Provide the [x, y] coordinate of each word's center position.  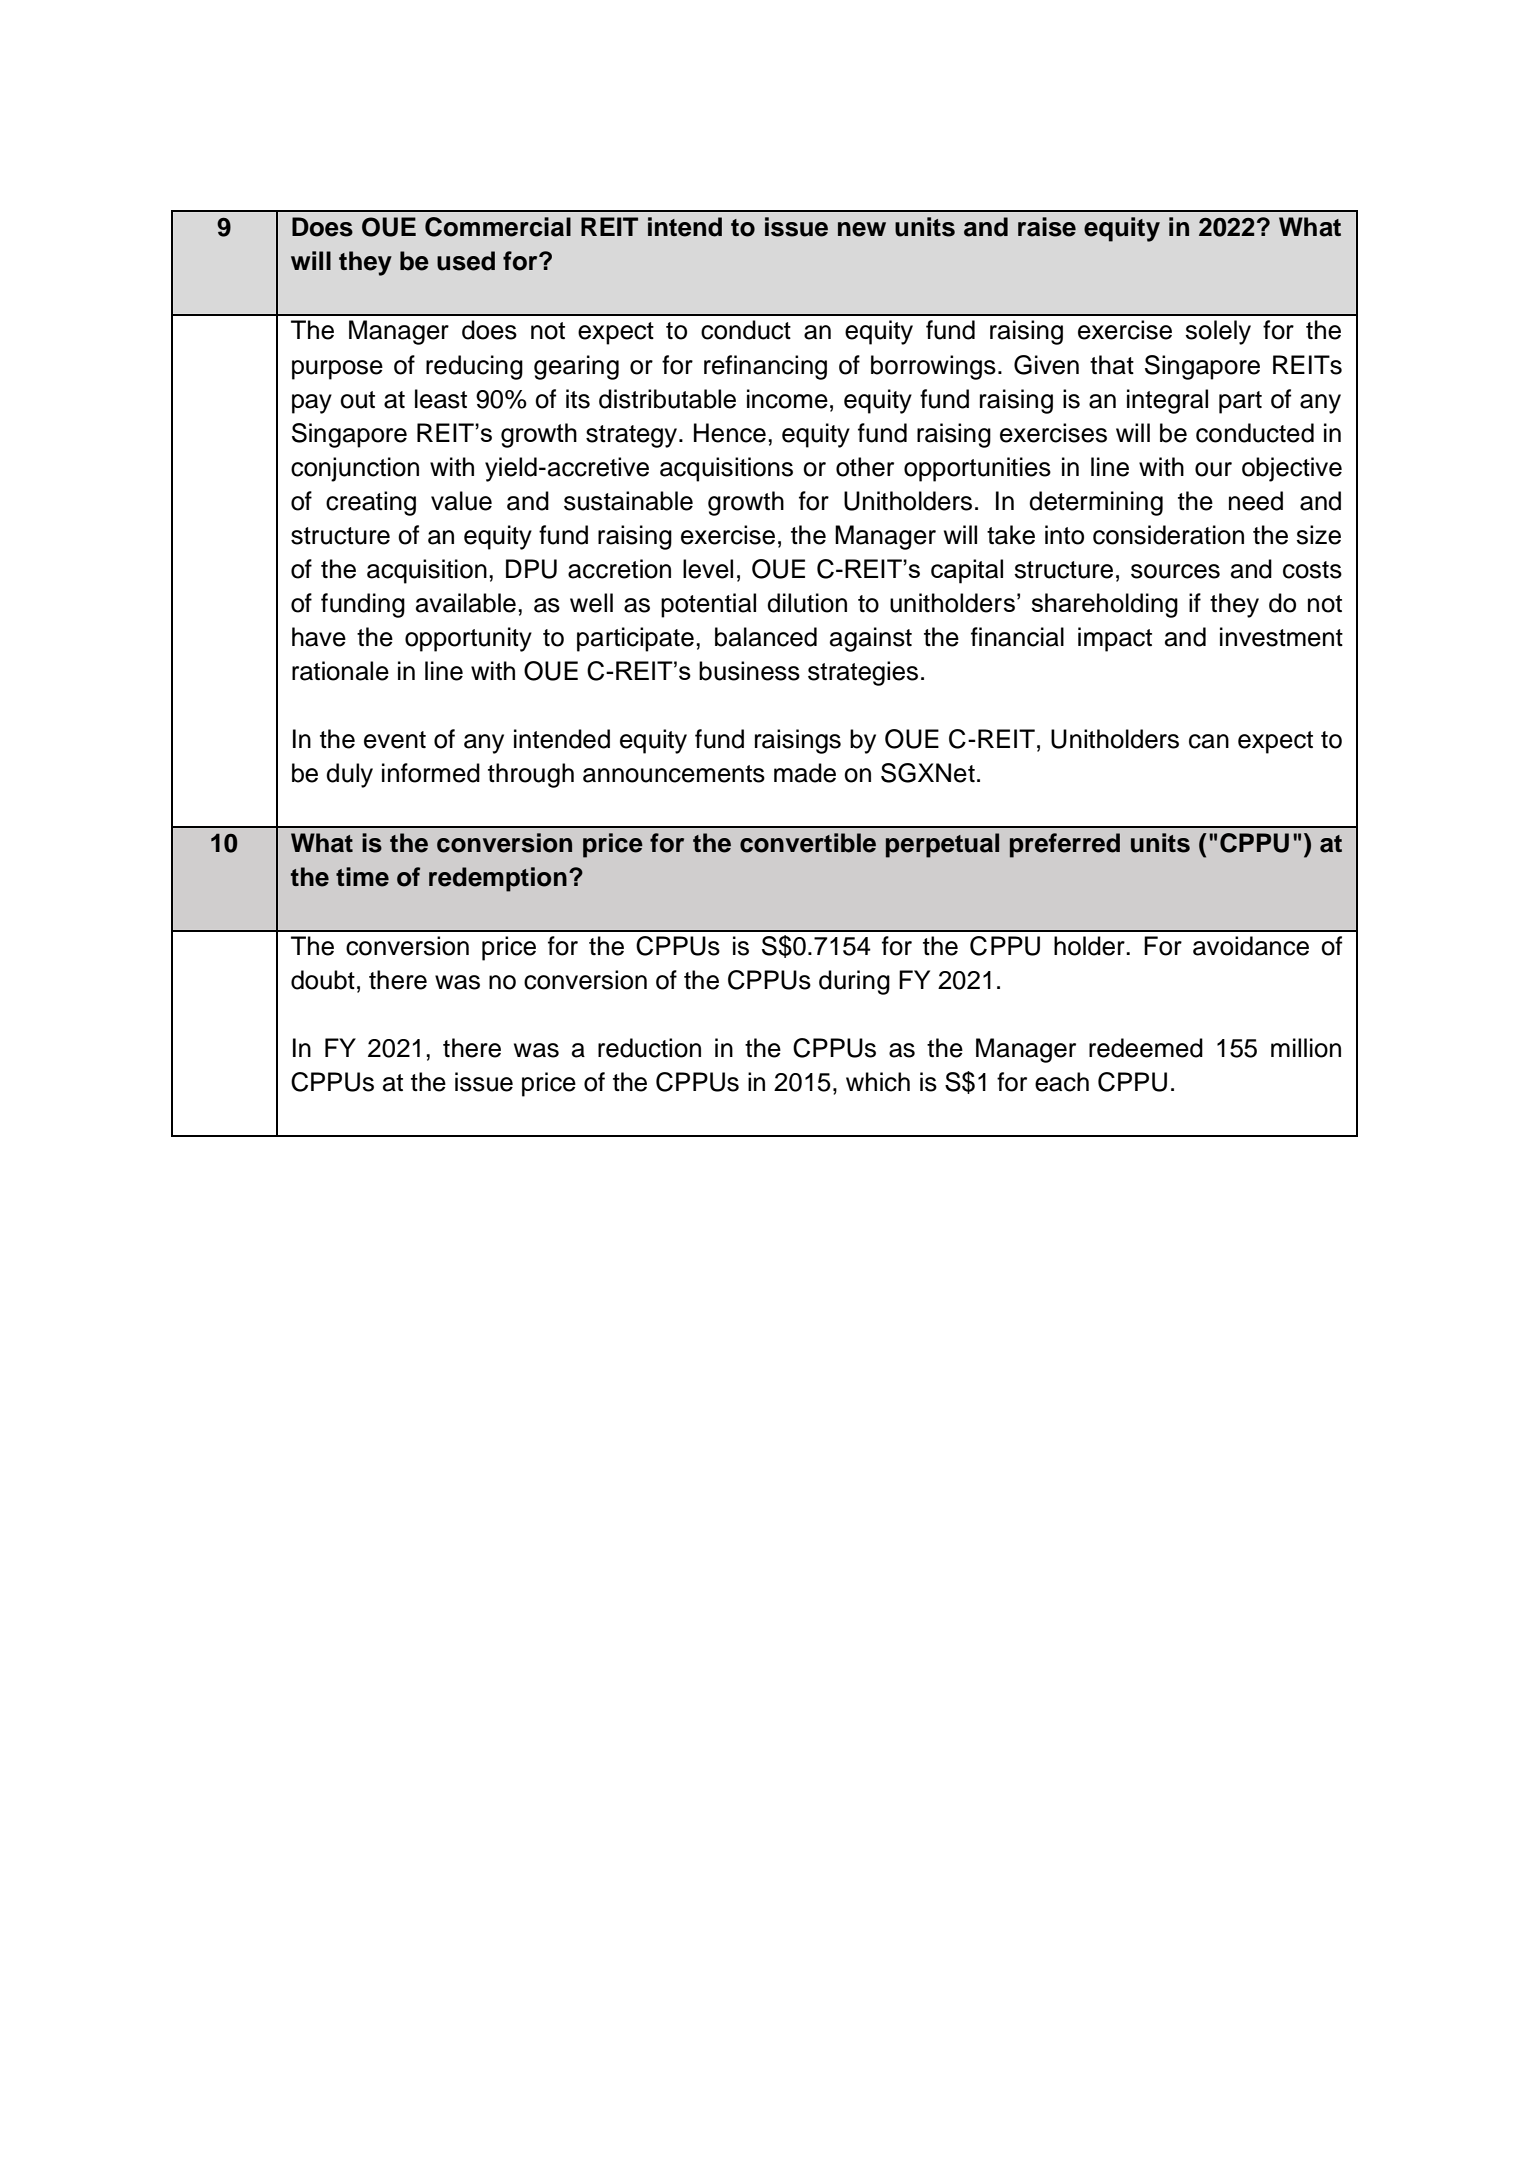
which [878, 1082]
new [862, 229]
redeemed [1146, 1048]
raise [1047, 227]
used [466, 261]
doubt [323, 980]
